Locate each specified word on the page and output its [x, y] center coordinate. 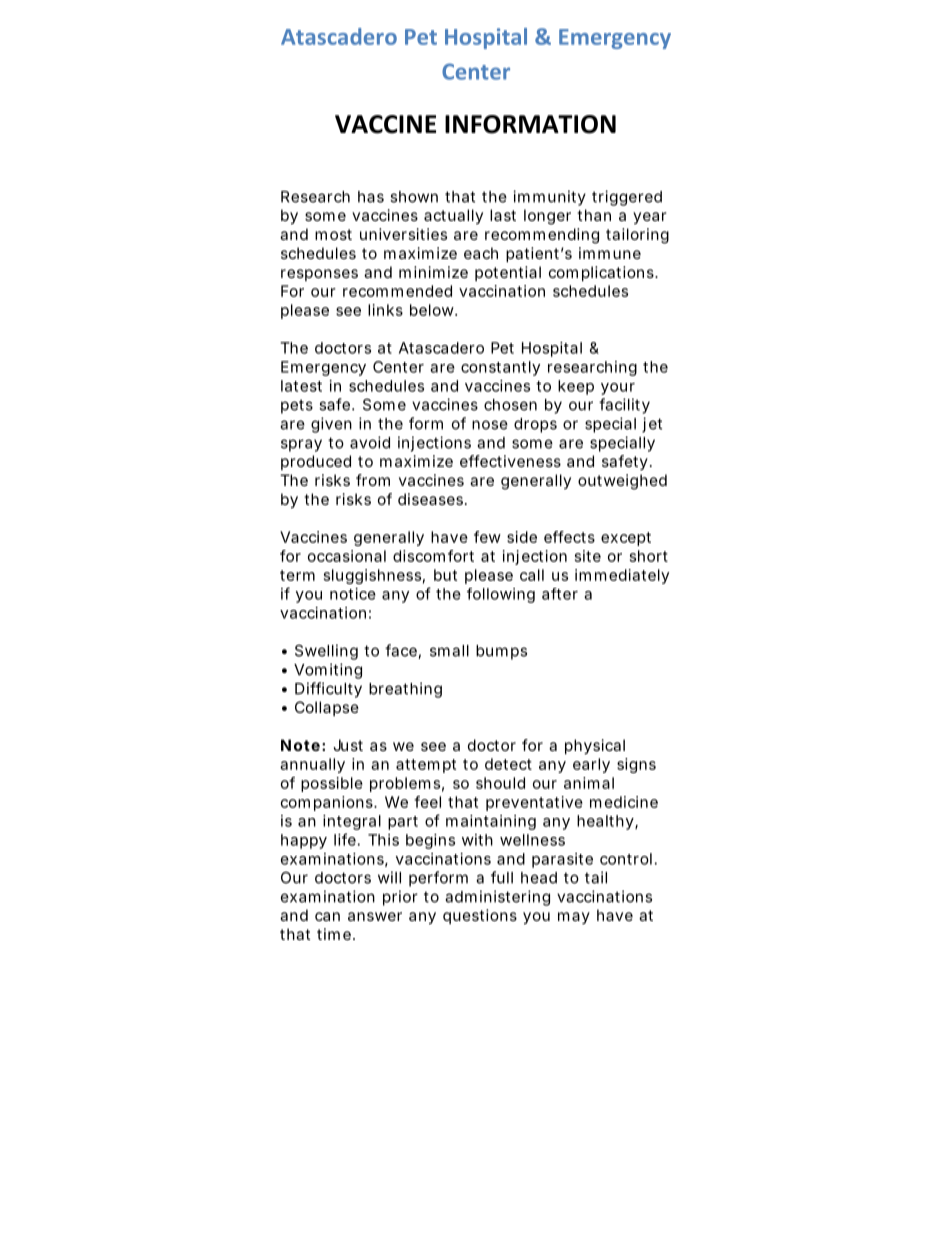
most [333, 234]
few [487, 537]
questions [480, 916]
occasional [347, 556]
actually [453, 216]
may [574, 918]
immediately [622, 576]
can [327, 916]
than [594, 215]
